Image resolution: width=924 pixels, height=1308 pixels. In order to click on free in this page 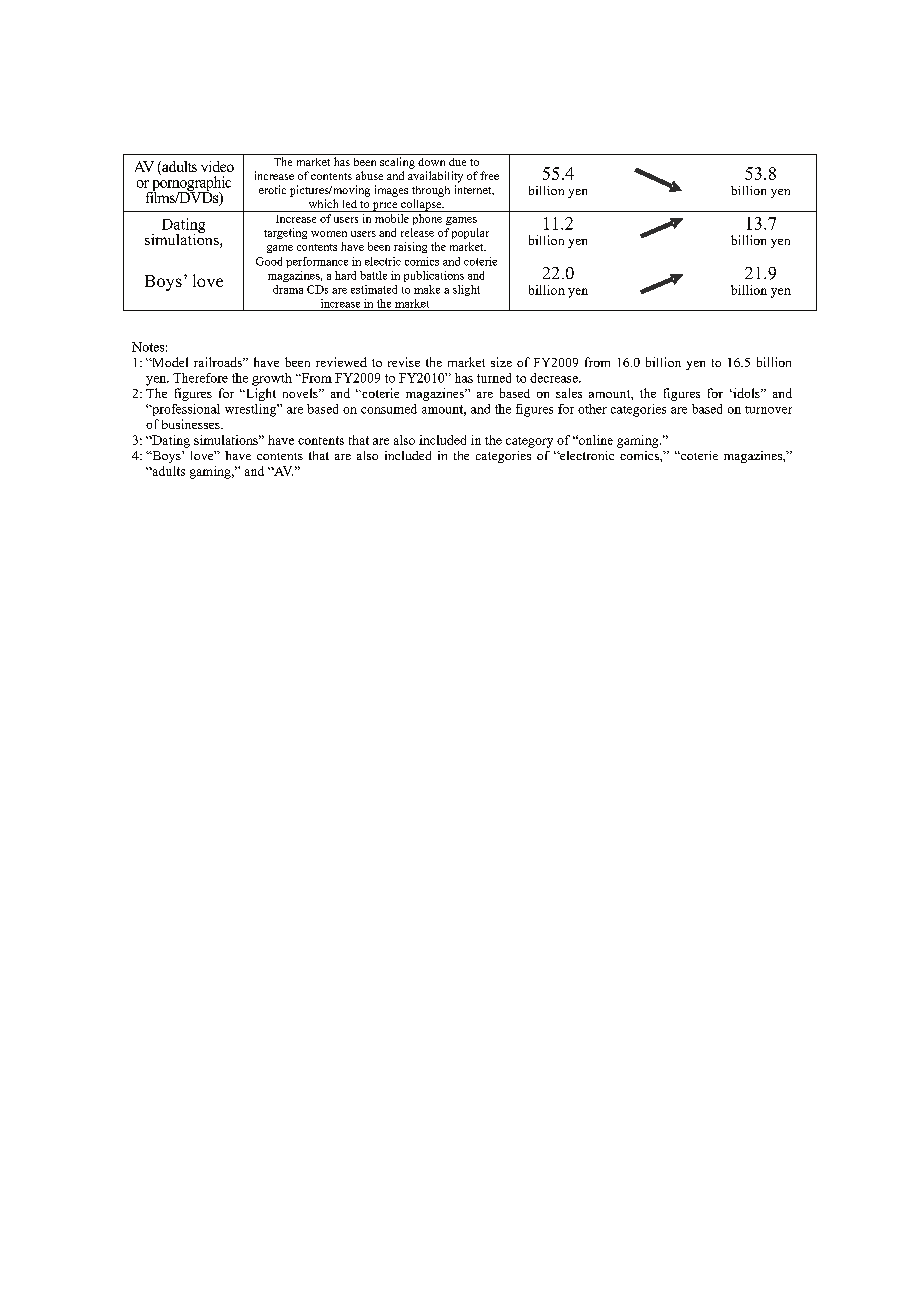, I will do `click(489, 175)`.
